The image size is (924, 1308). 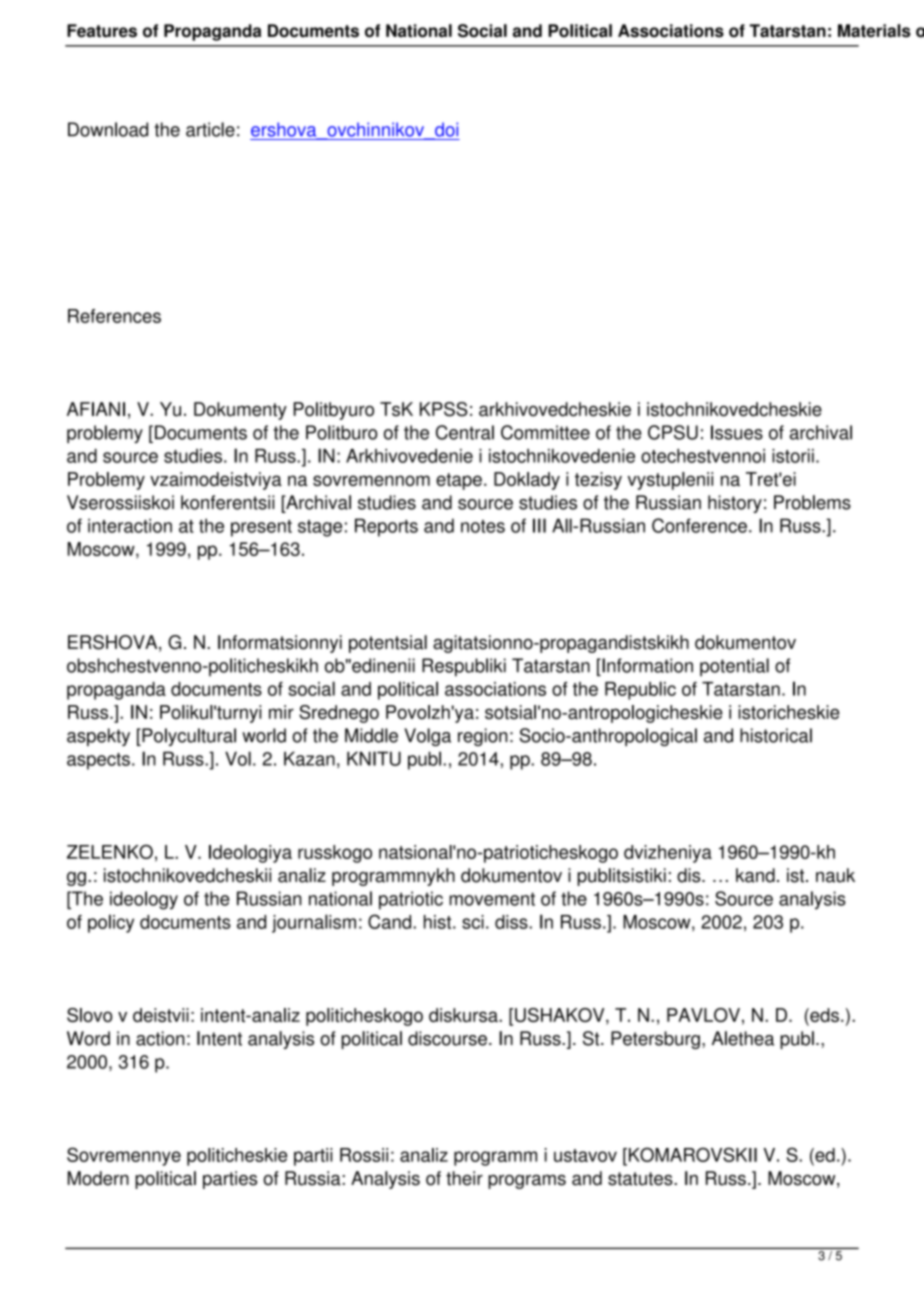 What do you see at coordinates (144, 900) in the image?
I see `ideology` at bounding box center [144, 900].
